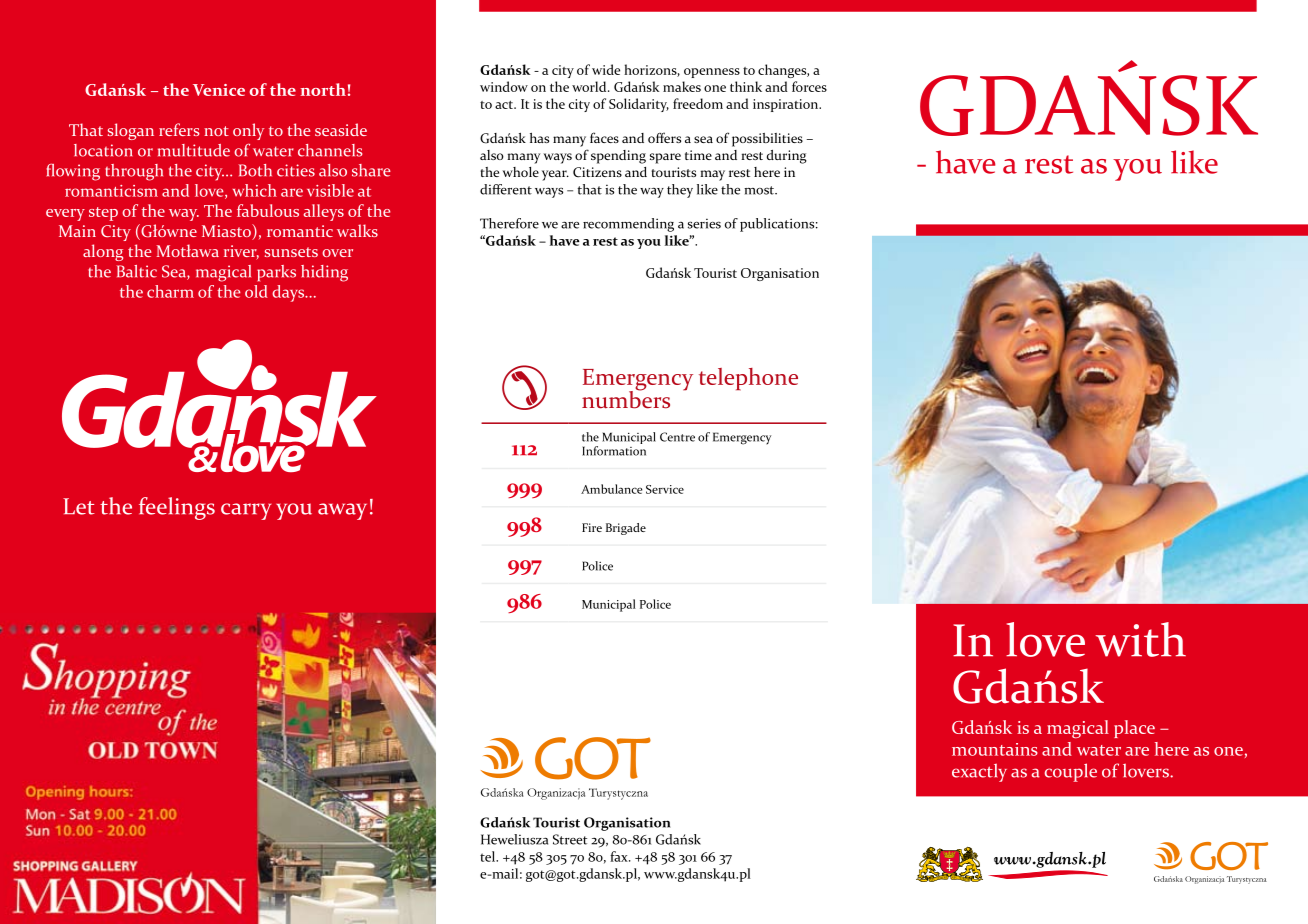 This screenshot has width=1308, height=924. What do you see at coordinates (590, 86) in the screenshot?
I see `world` at bounding box center [590, 86].
